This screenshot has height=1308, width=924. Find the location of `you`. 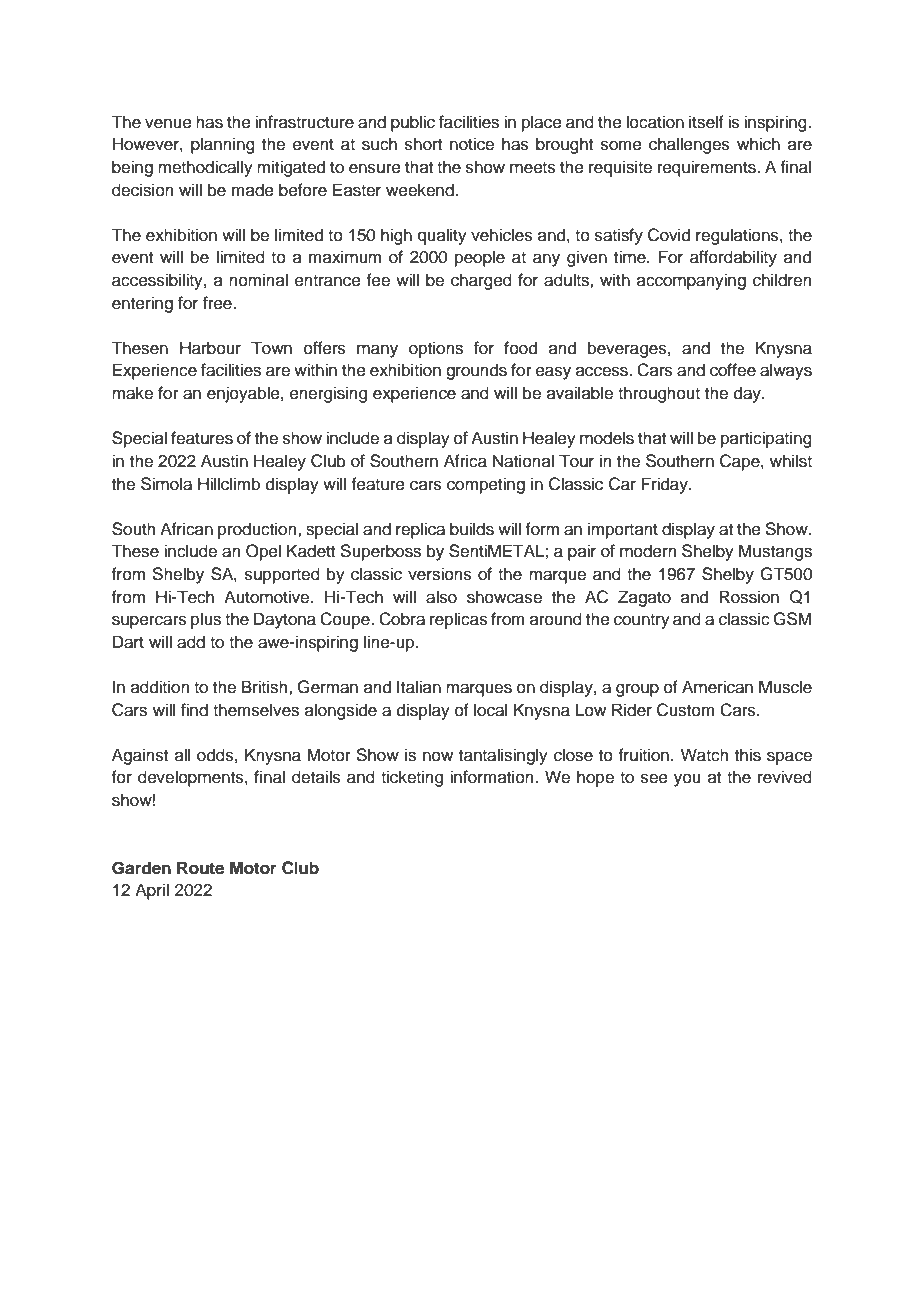

you is located at coordinates (687, 780).
